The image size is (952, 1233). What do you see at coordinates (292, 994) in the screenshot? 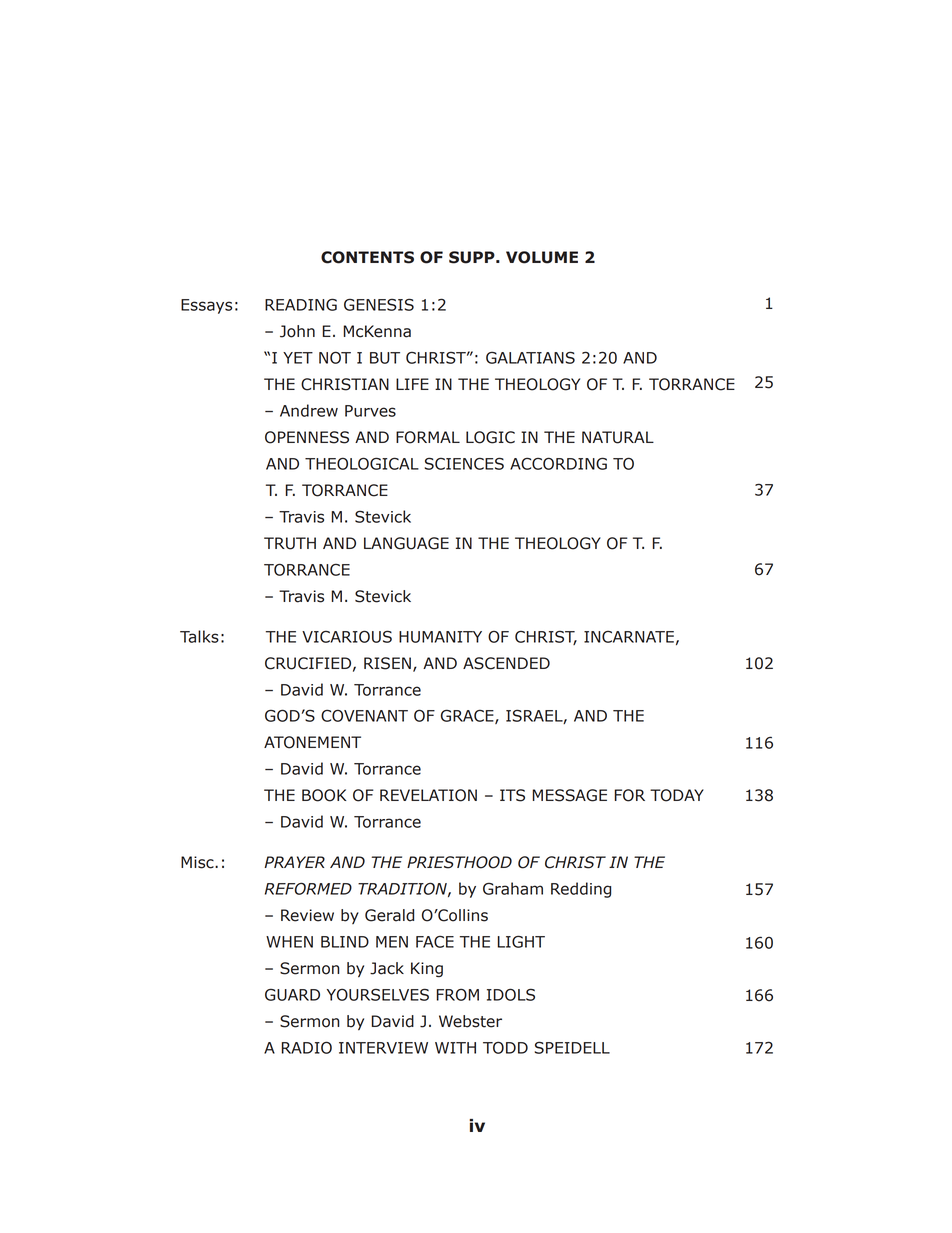
I see `GUARD` at bounding box center [292, 994].
